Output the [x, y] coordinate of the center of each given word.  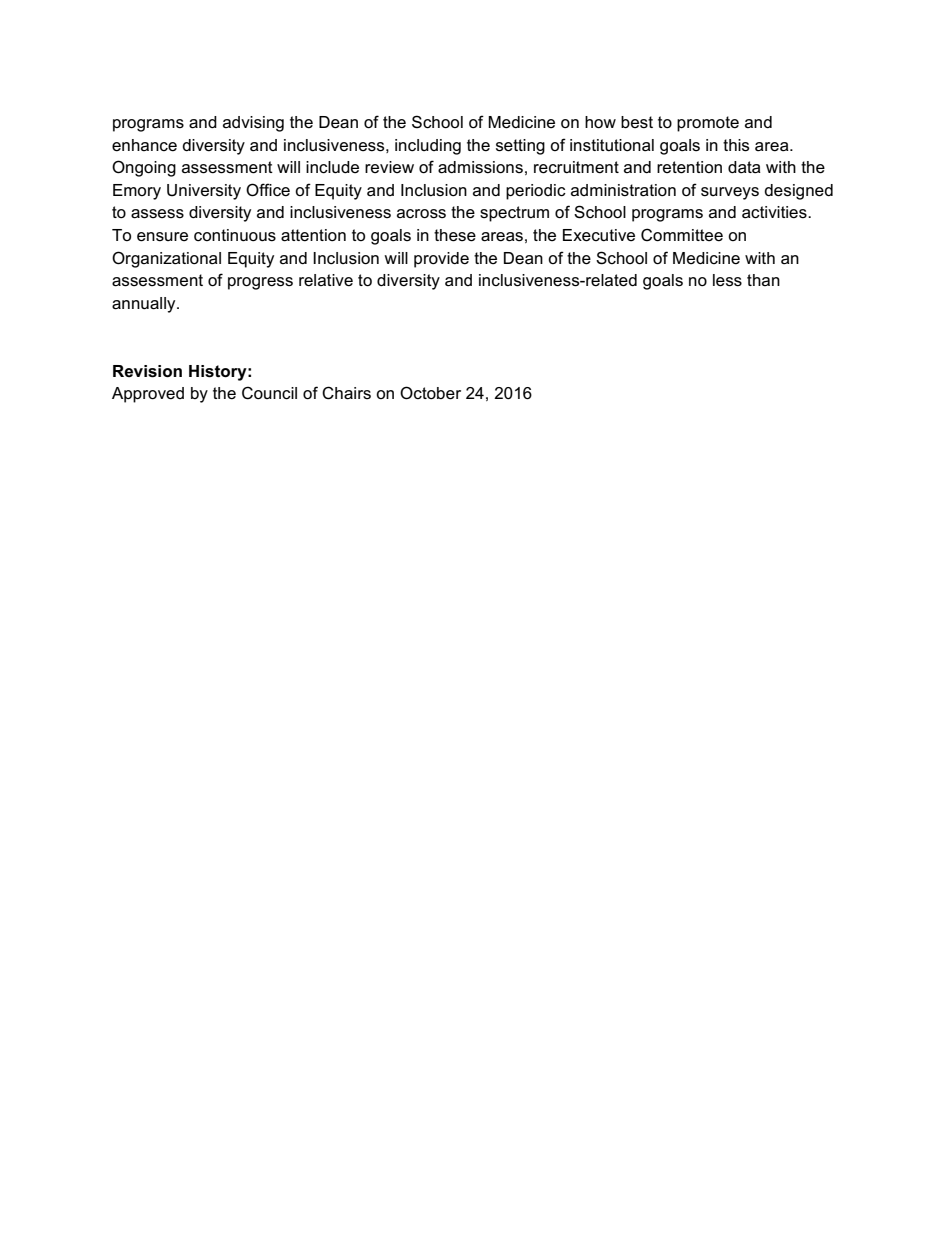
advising [253, 124]
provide [441, 260]
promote [708, 124]
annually [145, 305]
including [428, 147]
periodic [536, 192]
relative [326, 280]
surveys [730, 193]
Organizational [166, 259]
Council [269, 393]
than [763, 280]
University [204, 192]
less [727, 280]
